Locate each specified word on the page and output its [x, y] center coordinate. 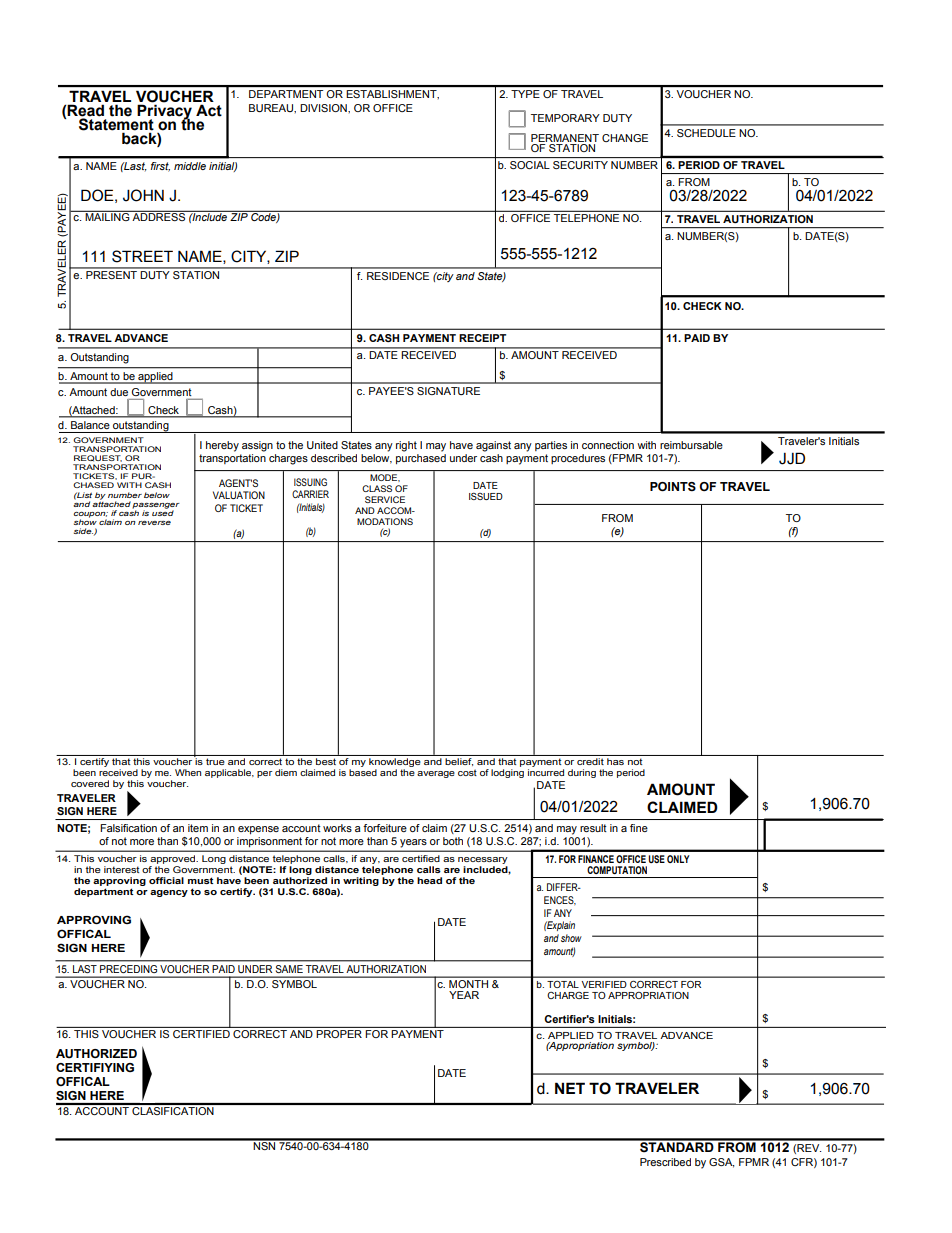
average [436, 774]
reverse [154, 523]
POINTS [673, 486]
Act [209, 110]
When [188, 772]
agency [169, 893]
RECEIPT [482, 338]
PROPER [339, 1034]
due [119, 392]
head [429, 880]
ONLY [678, 859]
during [582, 773]
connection [608, 445]
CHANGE [625, 138]
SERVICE [385, 499]
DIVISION [324, 108]
